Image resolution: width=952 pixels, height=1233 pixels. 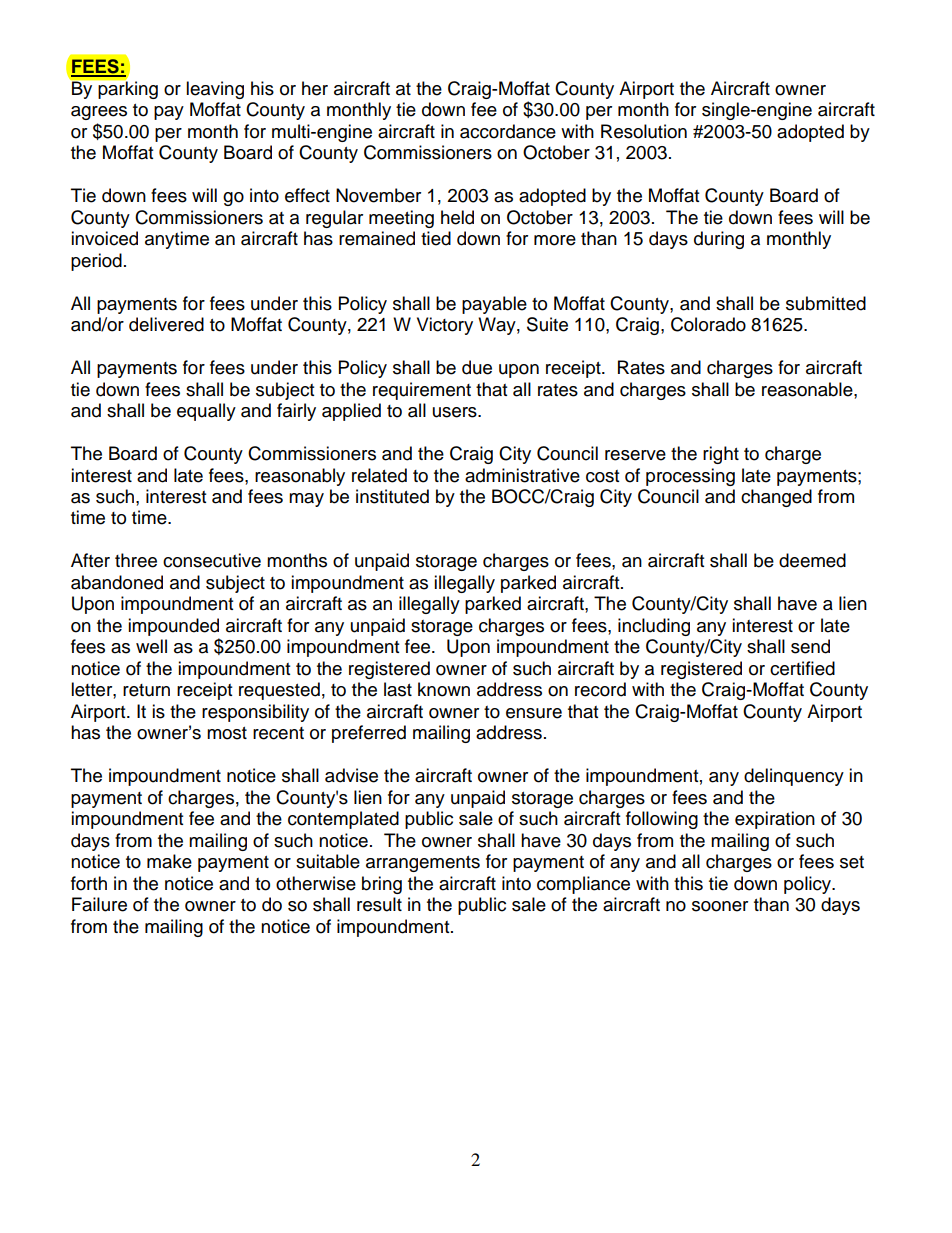 I want to click on accordance, so click(x=508, y=131).
